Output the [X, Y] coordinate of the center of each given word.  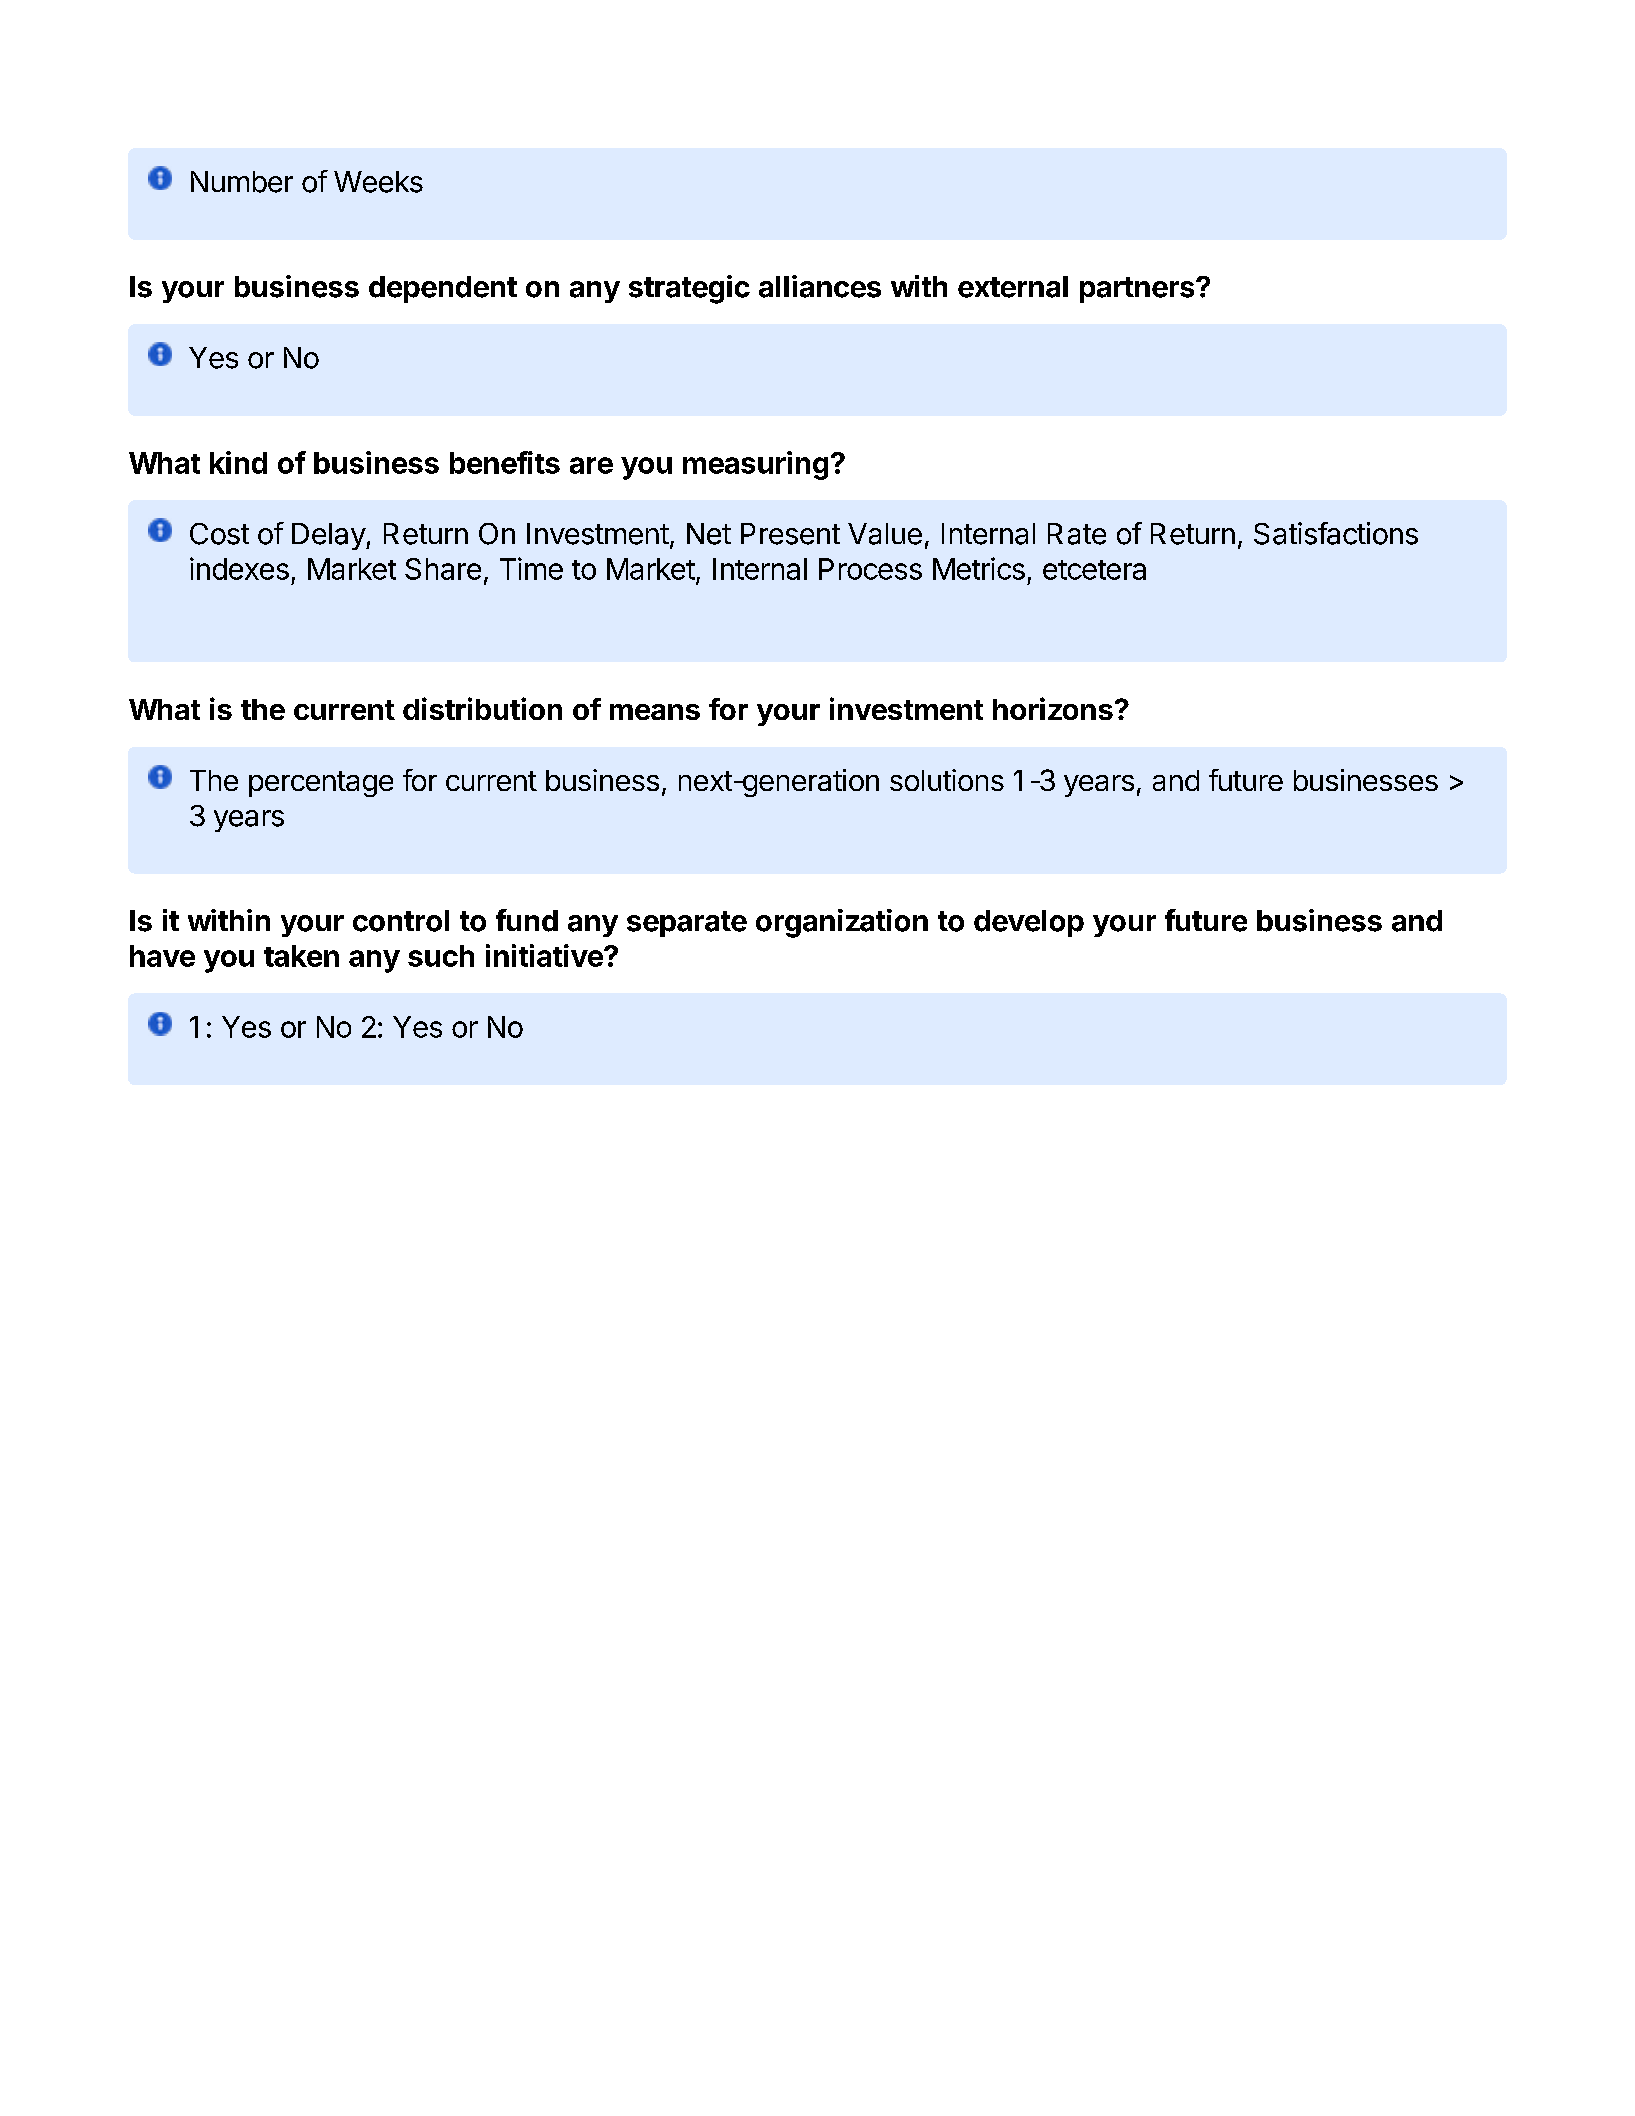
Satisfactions [1336, 533]
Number [242, 182]
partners [1138, 290]
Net [709, 534]
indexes [239, 568]
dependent [443, 289]
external [1013, 287]
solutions [947, 780]
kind [238, 462]
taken [301, 956]
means [655, 712]
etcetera [1094, 570]
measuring [755, 465]
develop [1029, 923]
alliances [820, 286]
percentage [321, 784]
